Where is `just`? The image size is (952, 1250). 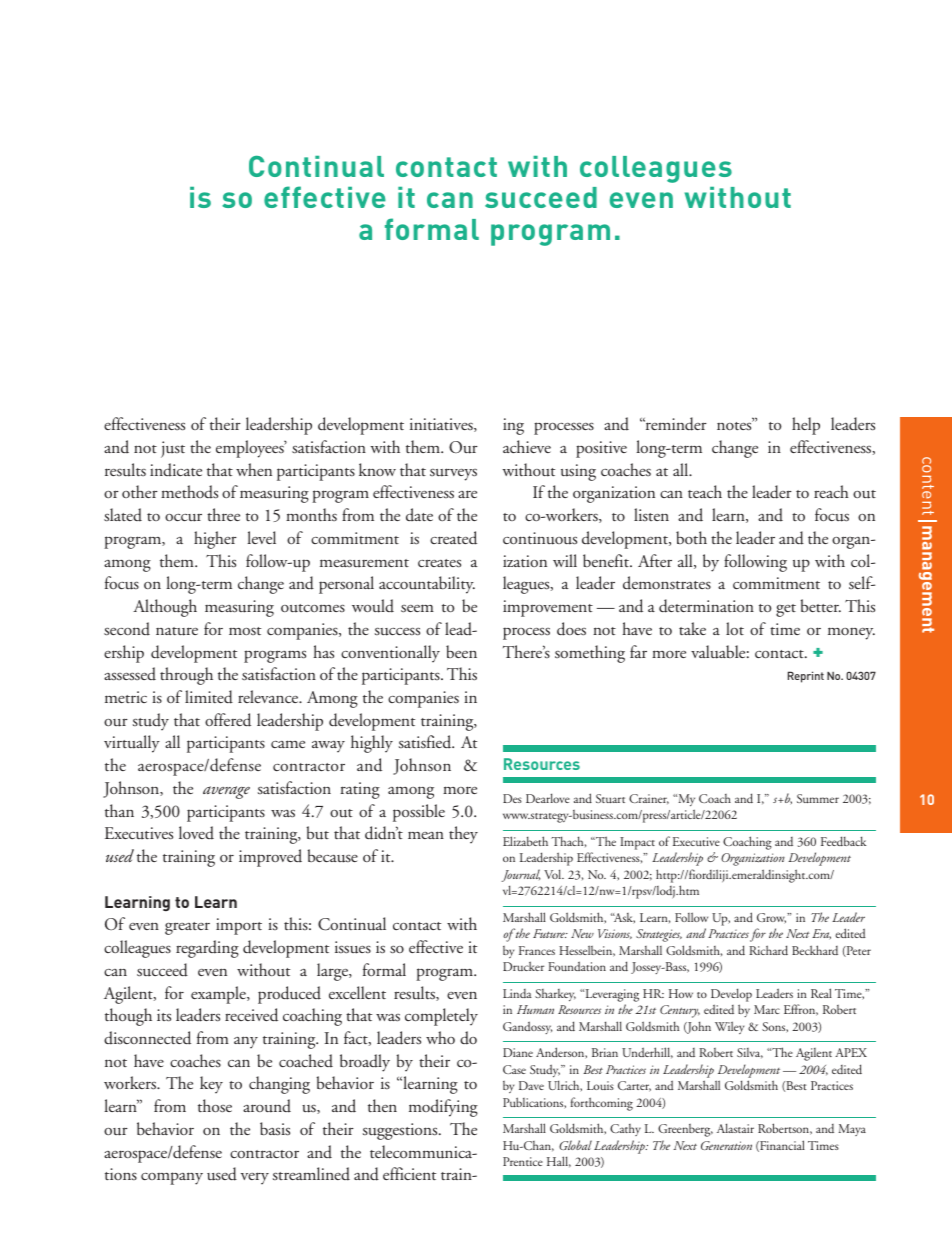
just is located at coordinates (173, 449).
